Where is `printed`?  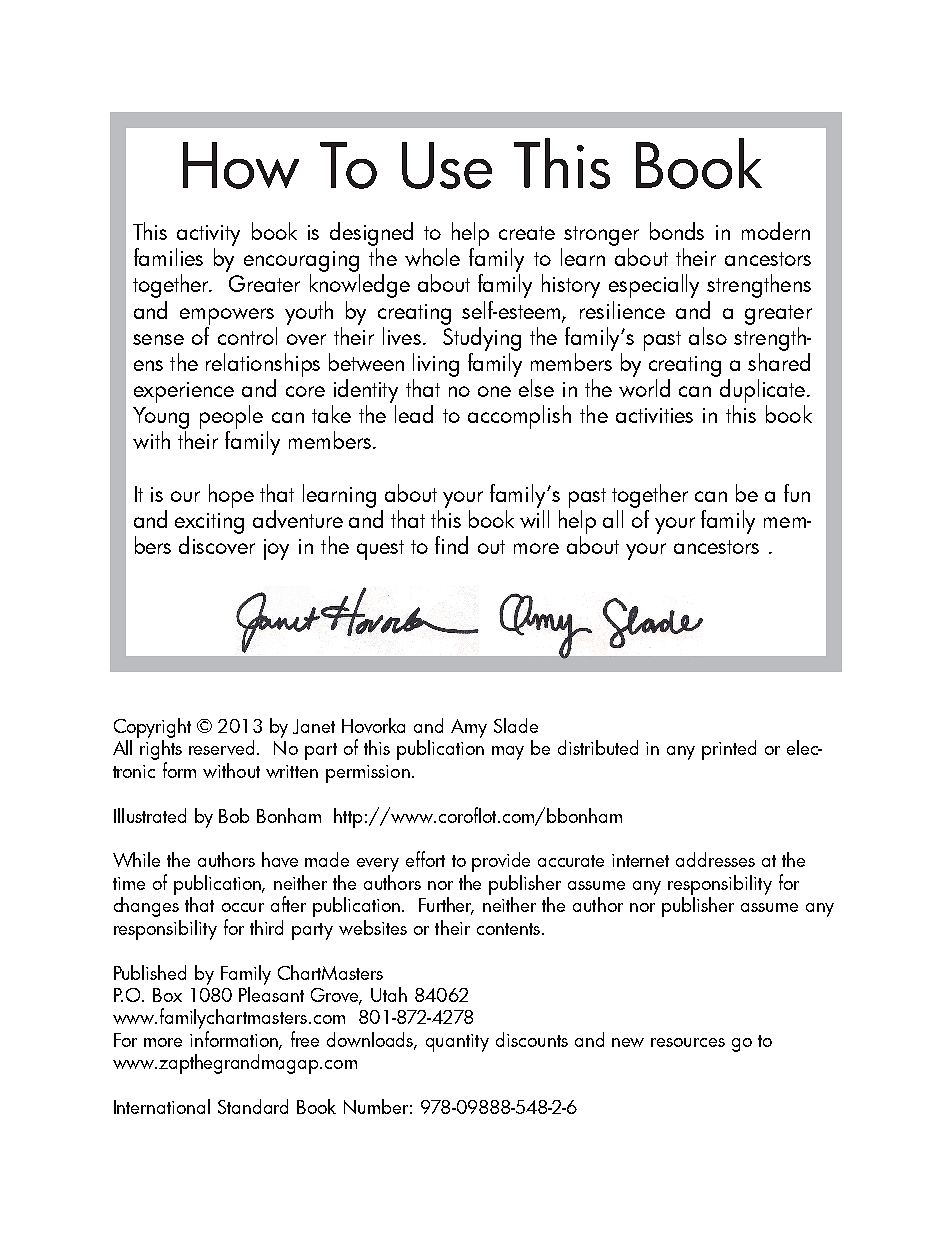
printed is located at coordinates (729, 750).
